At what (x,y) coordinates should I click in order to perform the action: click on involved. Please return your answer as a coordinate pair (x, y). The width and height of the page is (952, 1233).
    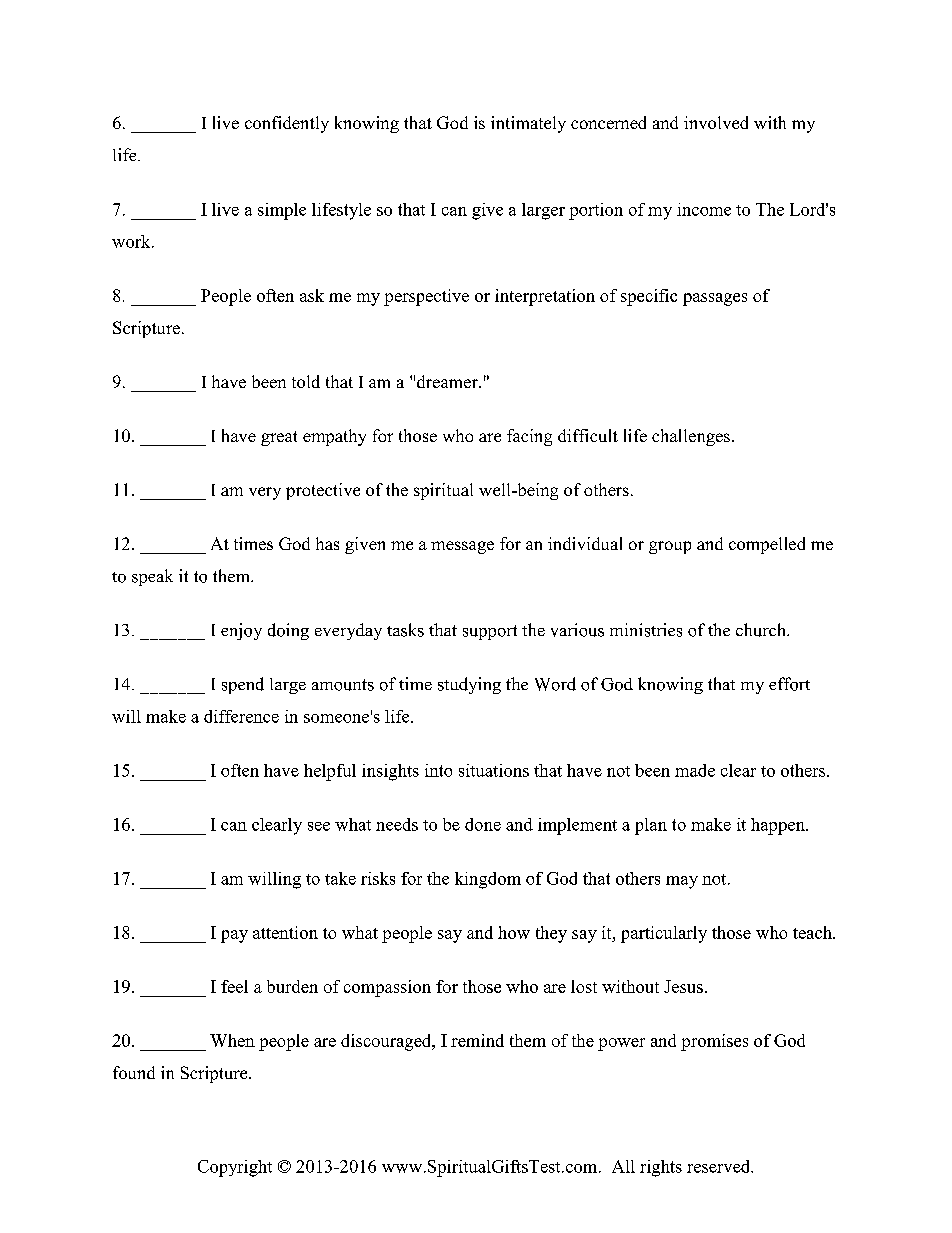
    Looking at the image, I should click on (716, 122).
